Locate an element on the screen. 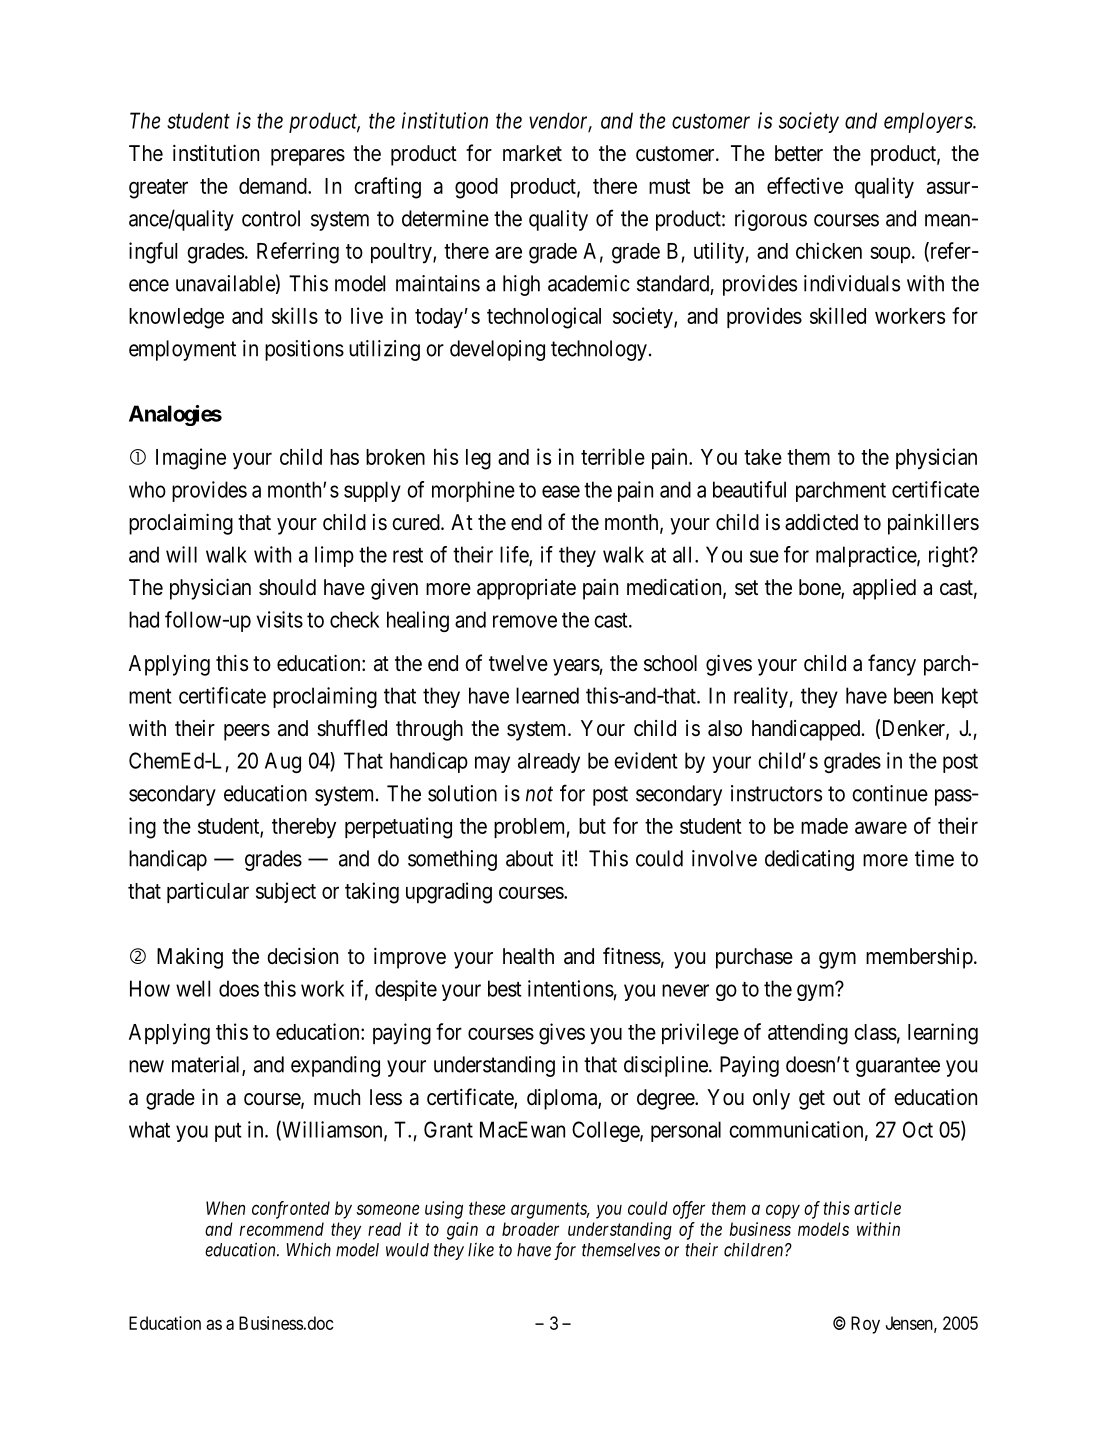 This screenshot has width=1106, height=1432. particular is located at coordinates (208, 892).
